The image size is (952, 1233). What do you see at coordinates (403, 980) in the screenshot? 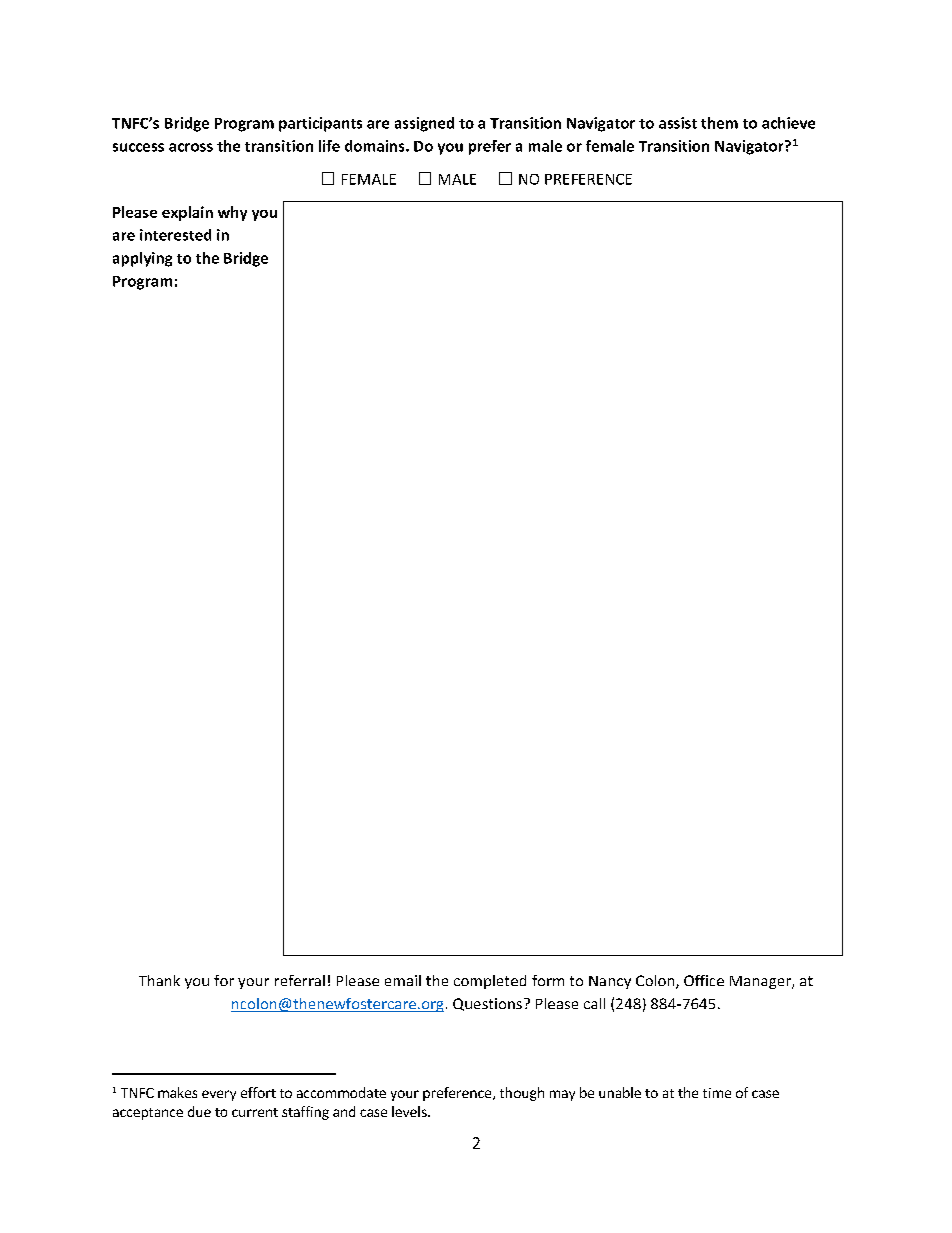
I see `email` at bounding box center [403, 980].
